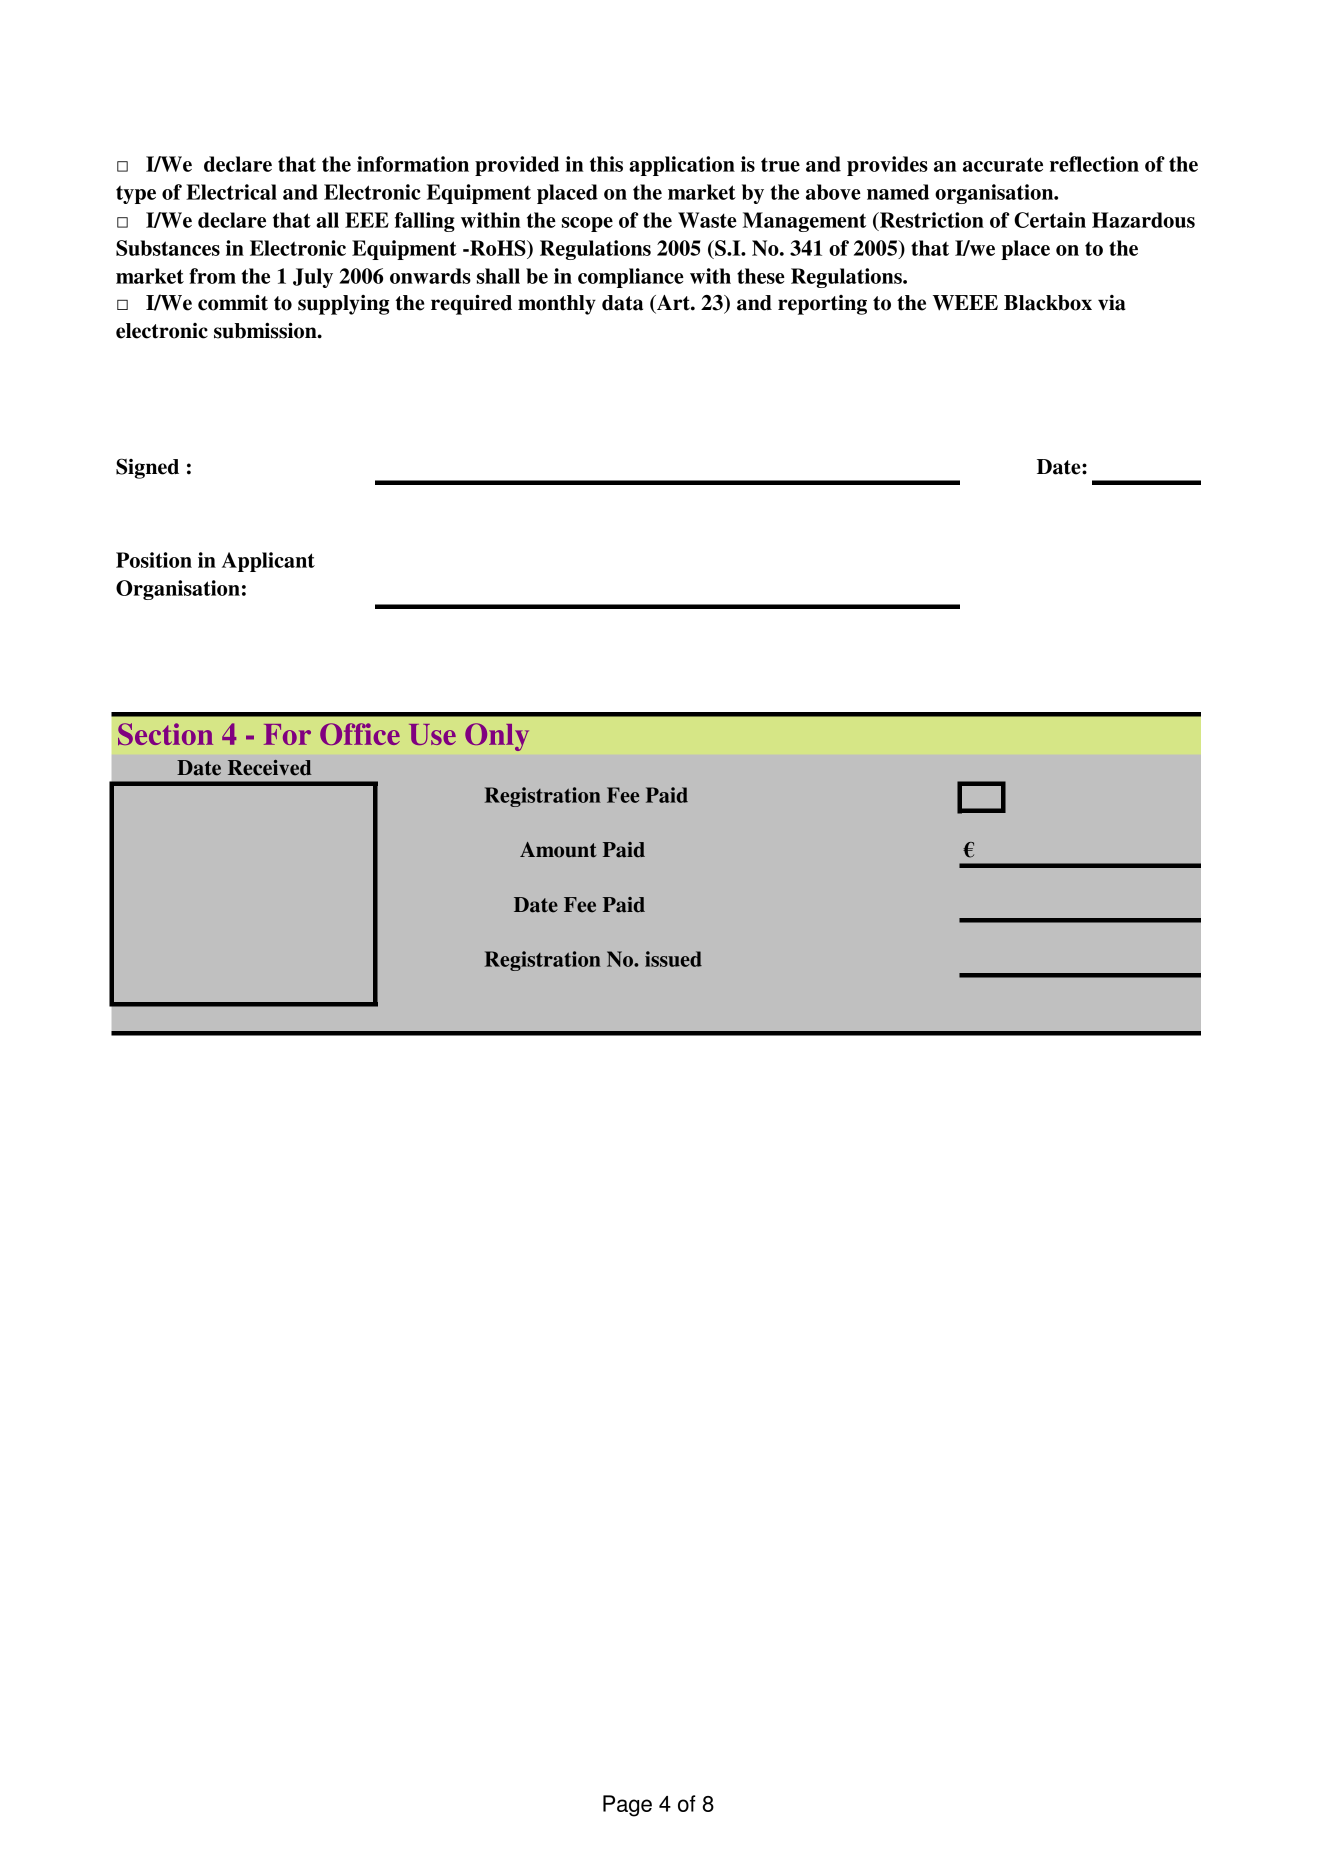 The height and width of the screenshot is (1865, 1318). Describe the element at coordinates (673, 959) in the screenshot. I see `issued` at that location.
